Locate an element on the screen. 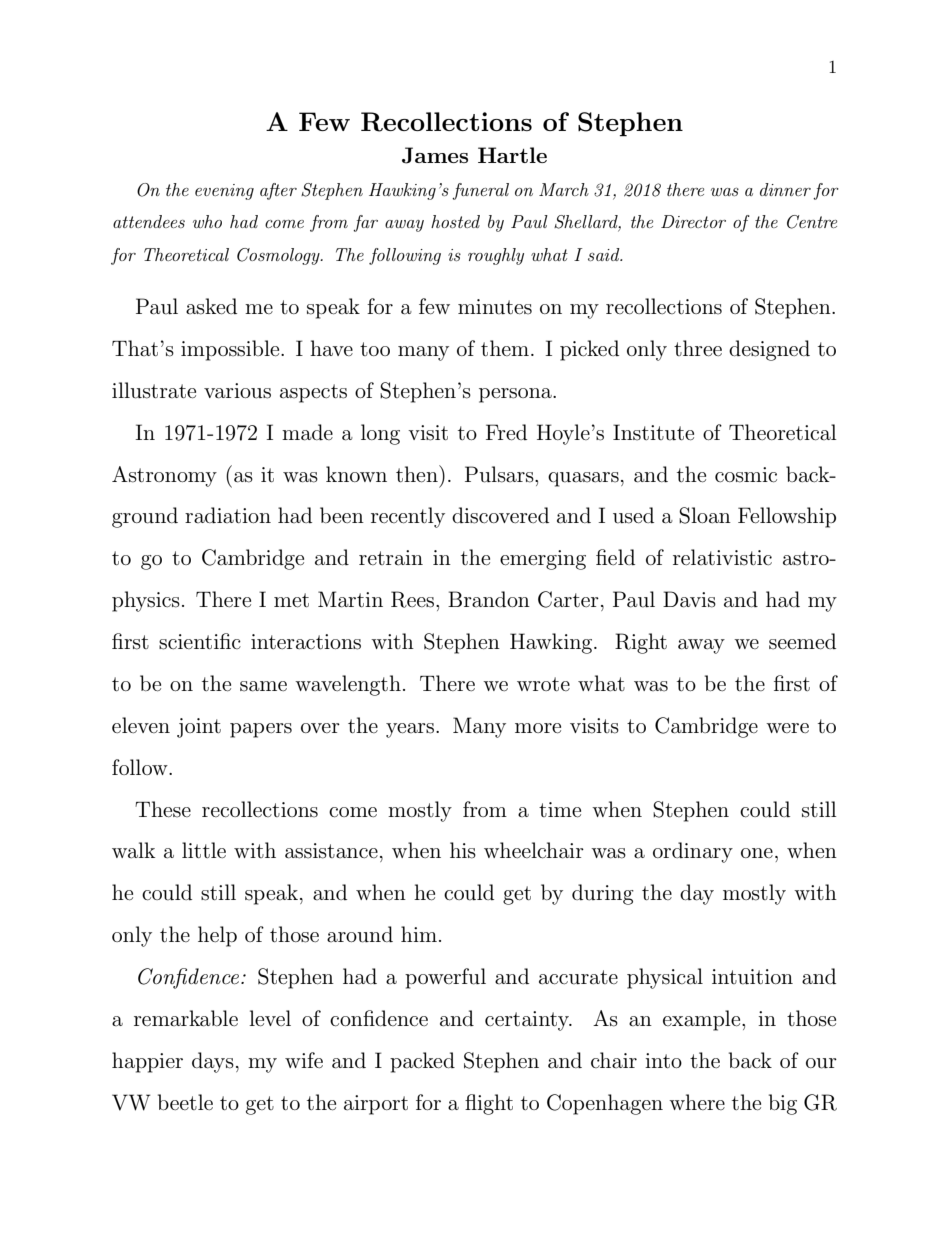  seemed is located at coordinates (802, 641).
